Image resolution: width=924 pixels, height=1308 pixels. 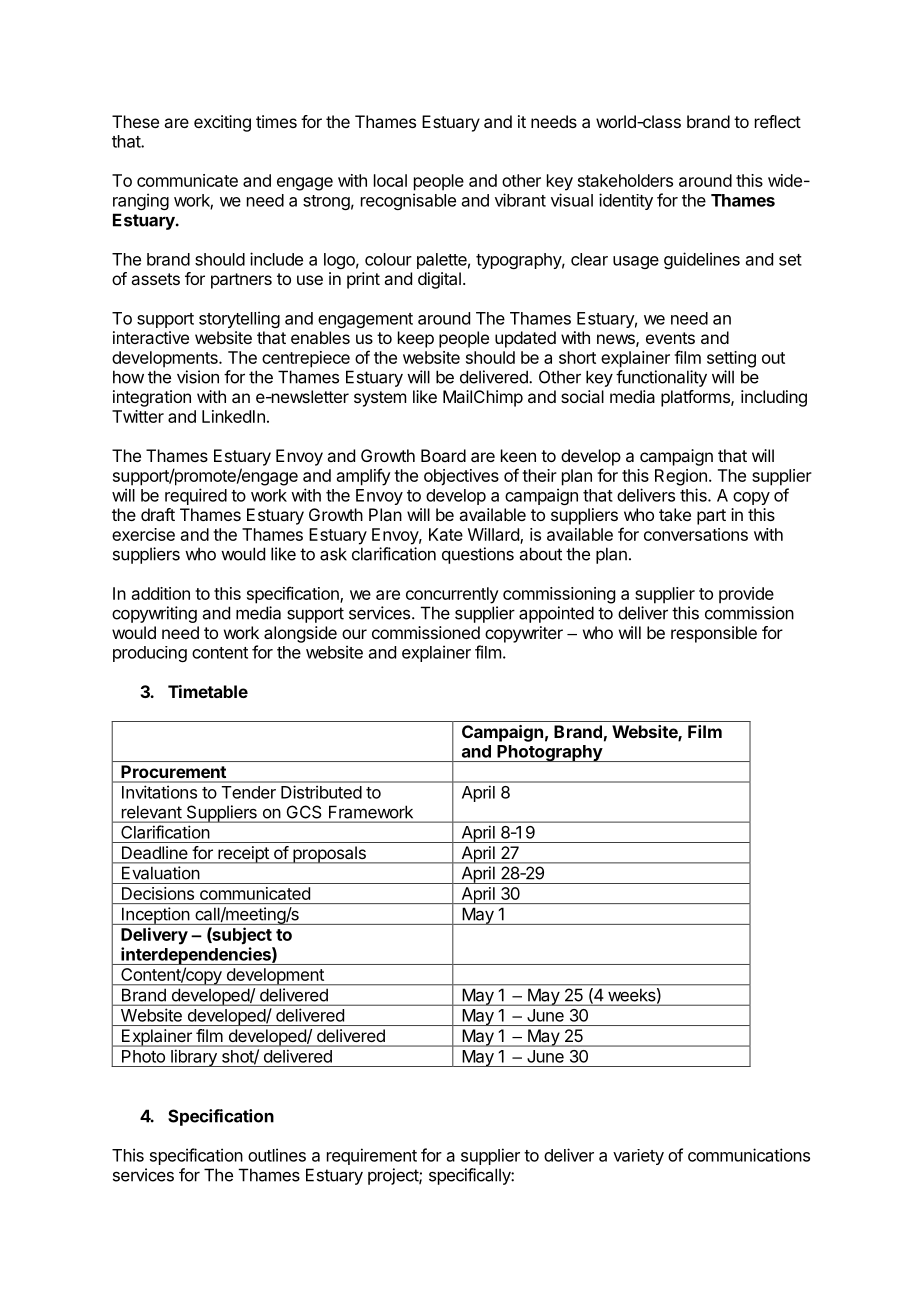 I want to click on outlines, so click(x=277, y=1155).
